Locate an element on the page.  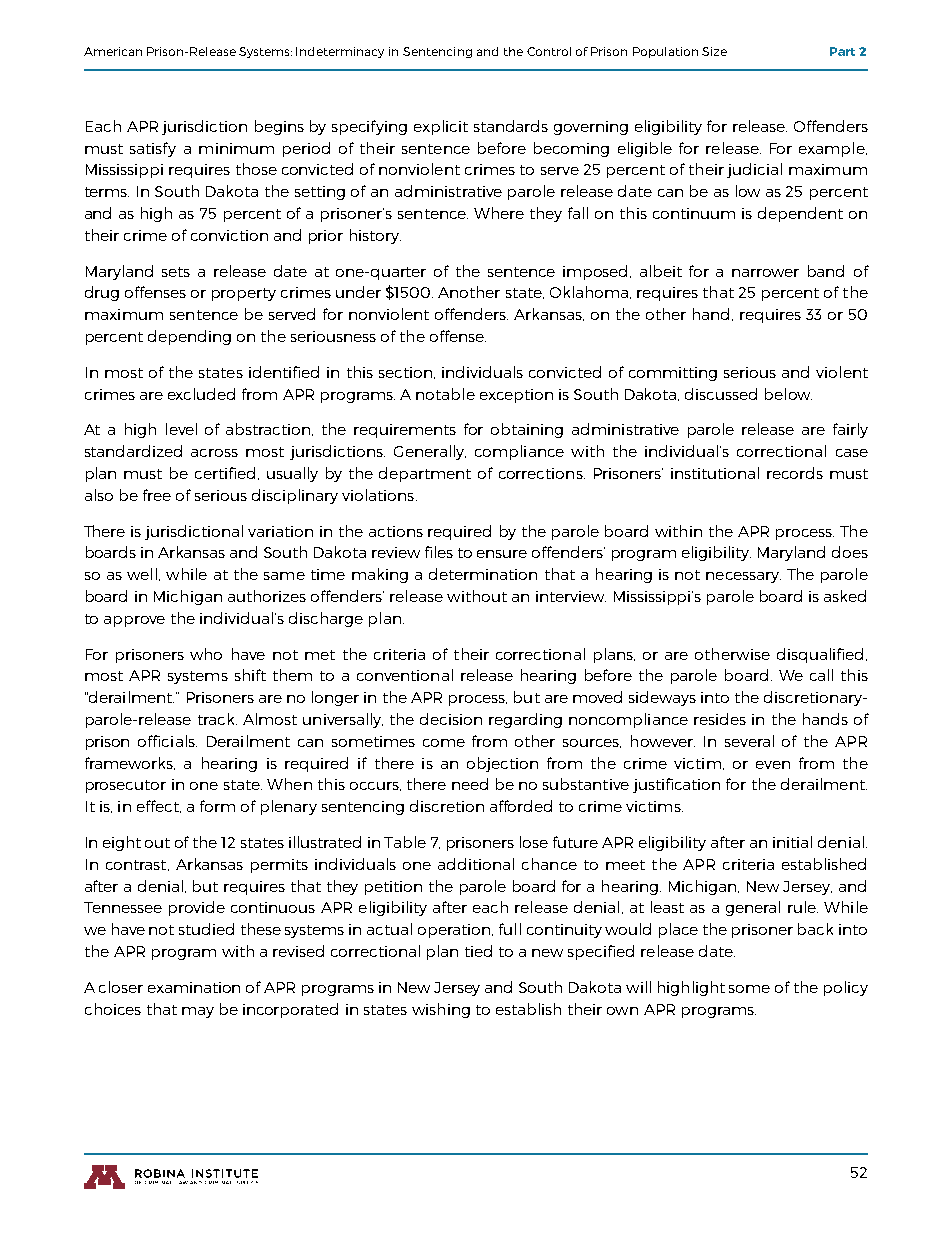
ensure is located at coordinates (502, 554).
